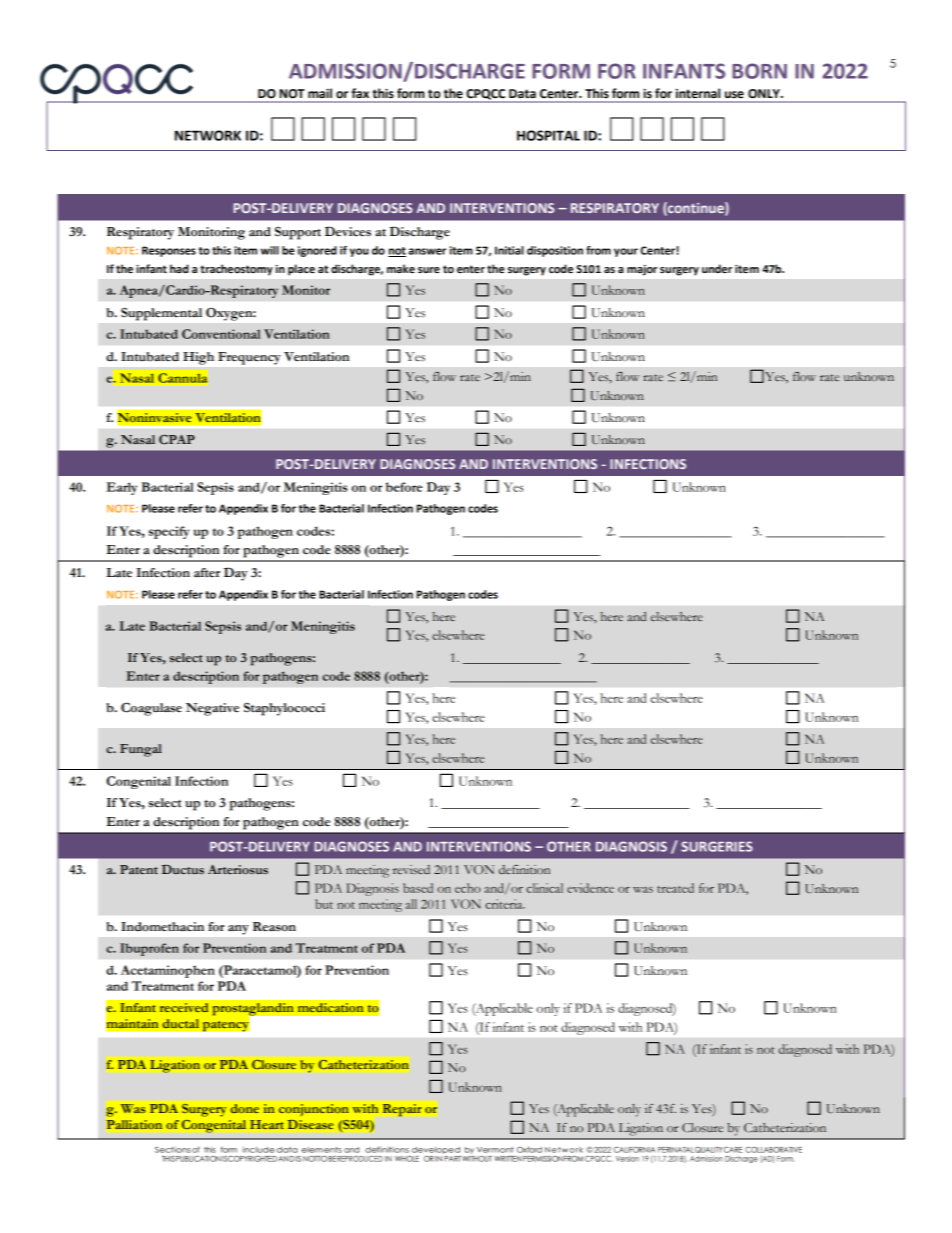 This page has width=952, height=1233. I want to click on CALIFORNIA, so click(634, 1149).
